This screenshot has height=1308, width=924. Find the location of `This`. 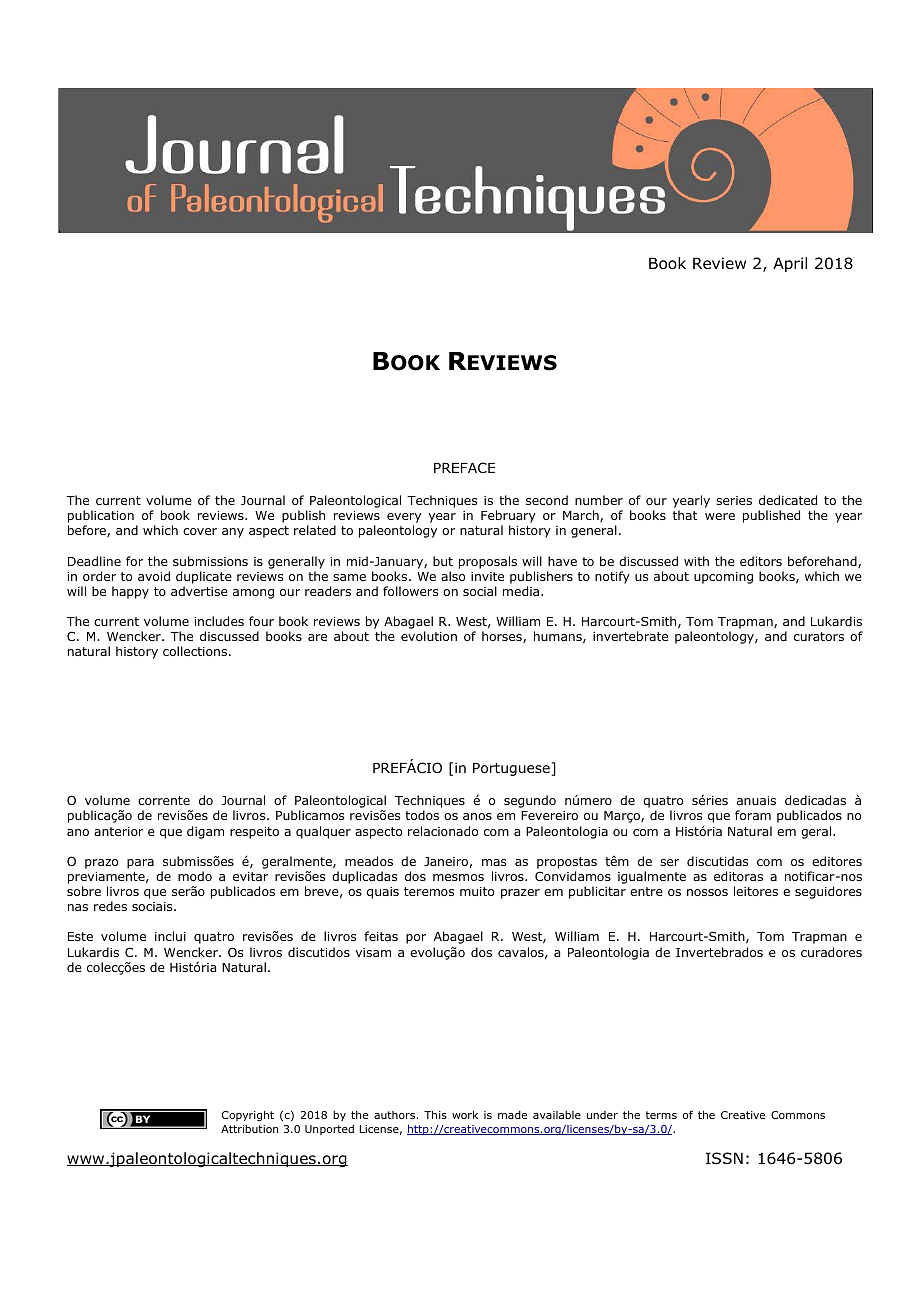

This is located at coordinates (435, 1114).
